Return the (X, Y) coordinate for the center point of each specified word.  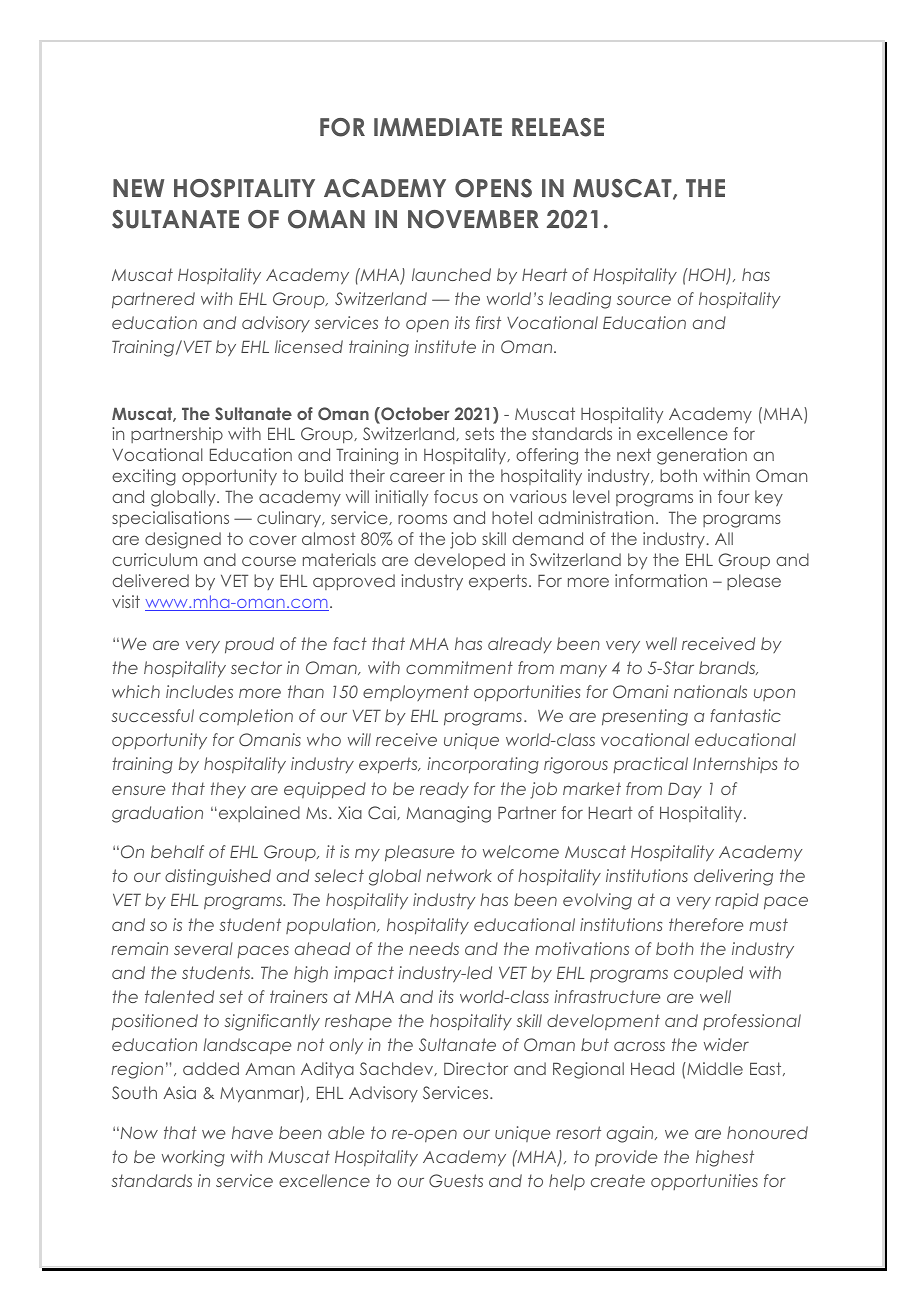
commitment (459, 667)
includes (199, 691)
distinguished (218, 877)
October (414, 415)
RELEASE (558, 127)
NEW (138, 188)
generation (702, 456)
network (459, 875)
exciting (144, 477)
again (631, 1134)
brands (728, 668)
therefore (706, 924)
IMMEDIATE (438, 127)
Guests (456, 1180)
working (193, 1158)
